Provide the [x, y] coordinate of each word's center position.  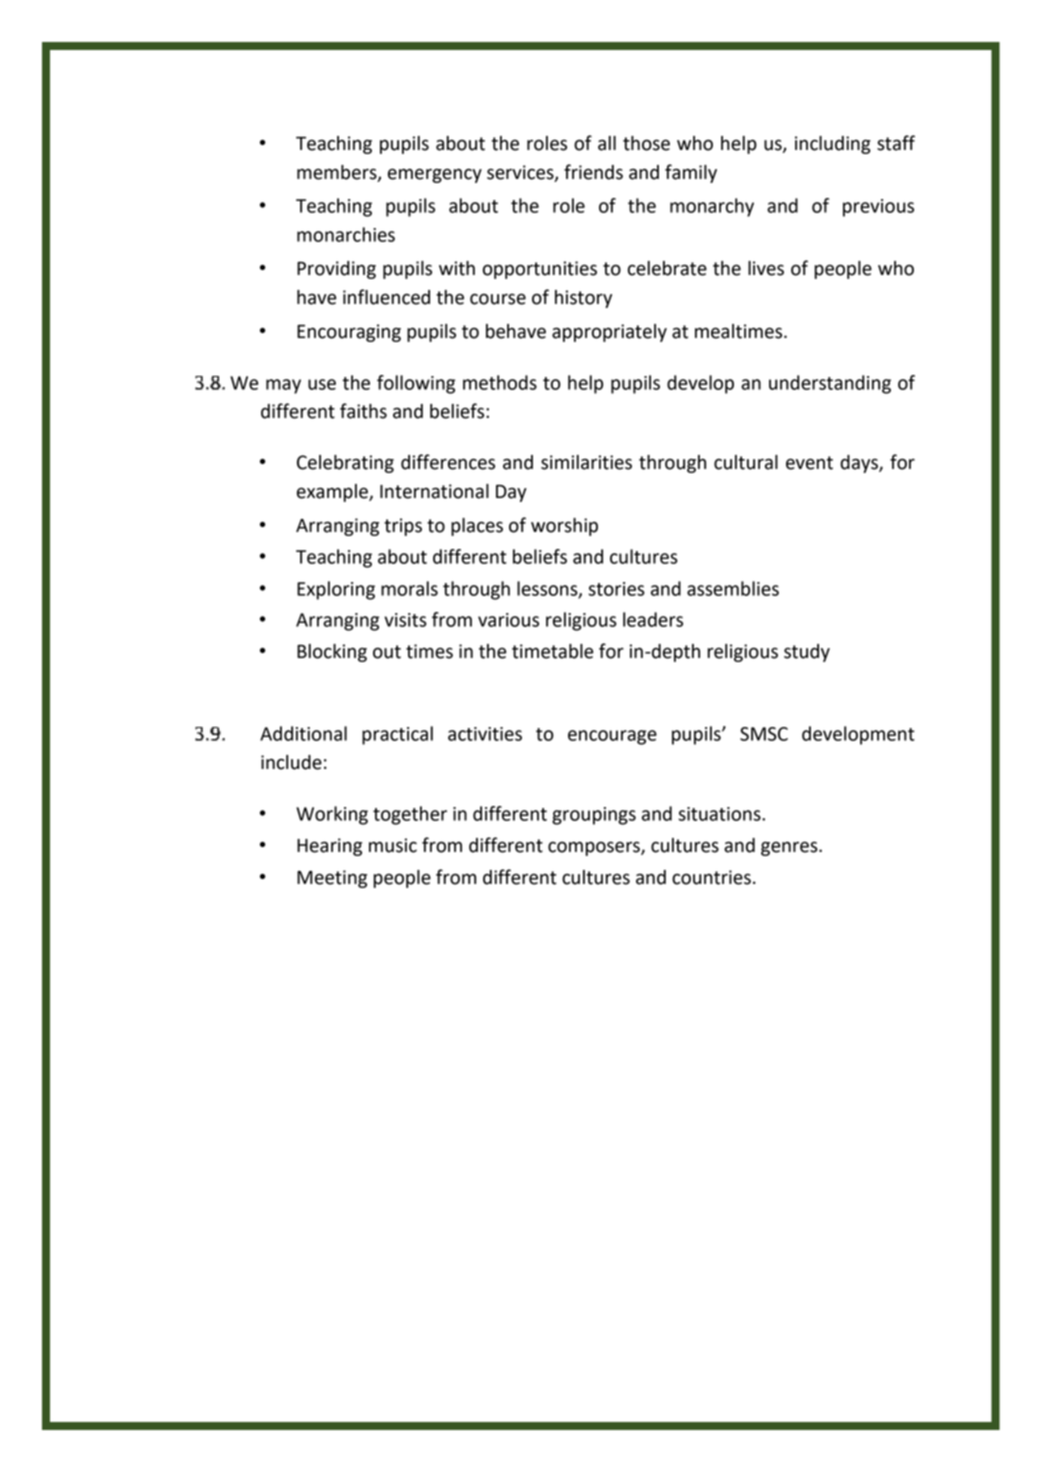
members [338, 173]
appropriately [609, 333]
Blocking [332, 653]
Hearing [329, 847]
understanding [830, 384]
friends [593, 172]
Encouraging [349, 333]
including [833, 145]
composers [595, 848]
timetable [552, 651]
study [807, 653]
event [809, 463]
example [333, 493]
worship [564, 527]
